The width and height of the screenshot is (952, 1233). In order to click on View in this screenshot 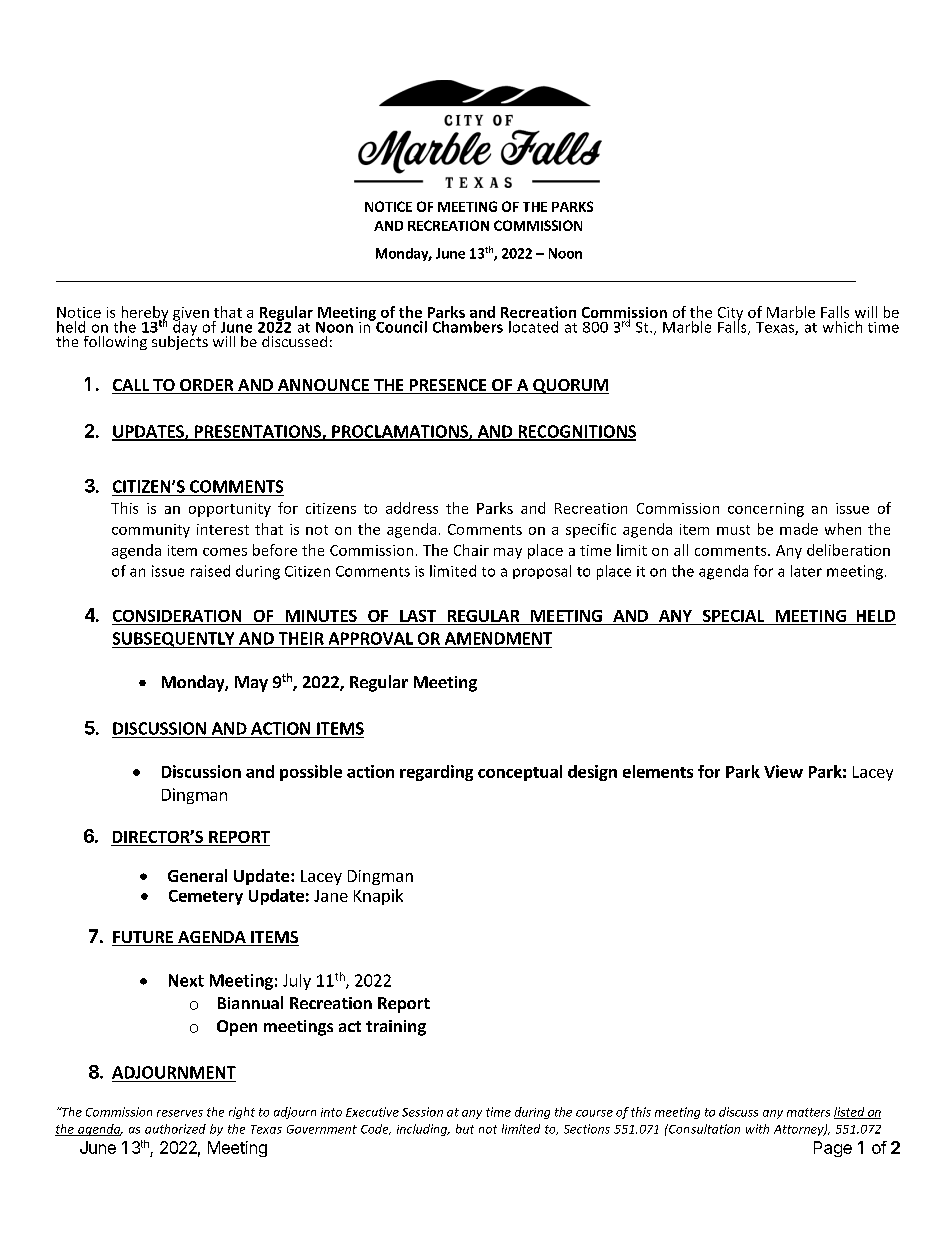, I will do `click(783, 771)`.
